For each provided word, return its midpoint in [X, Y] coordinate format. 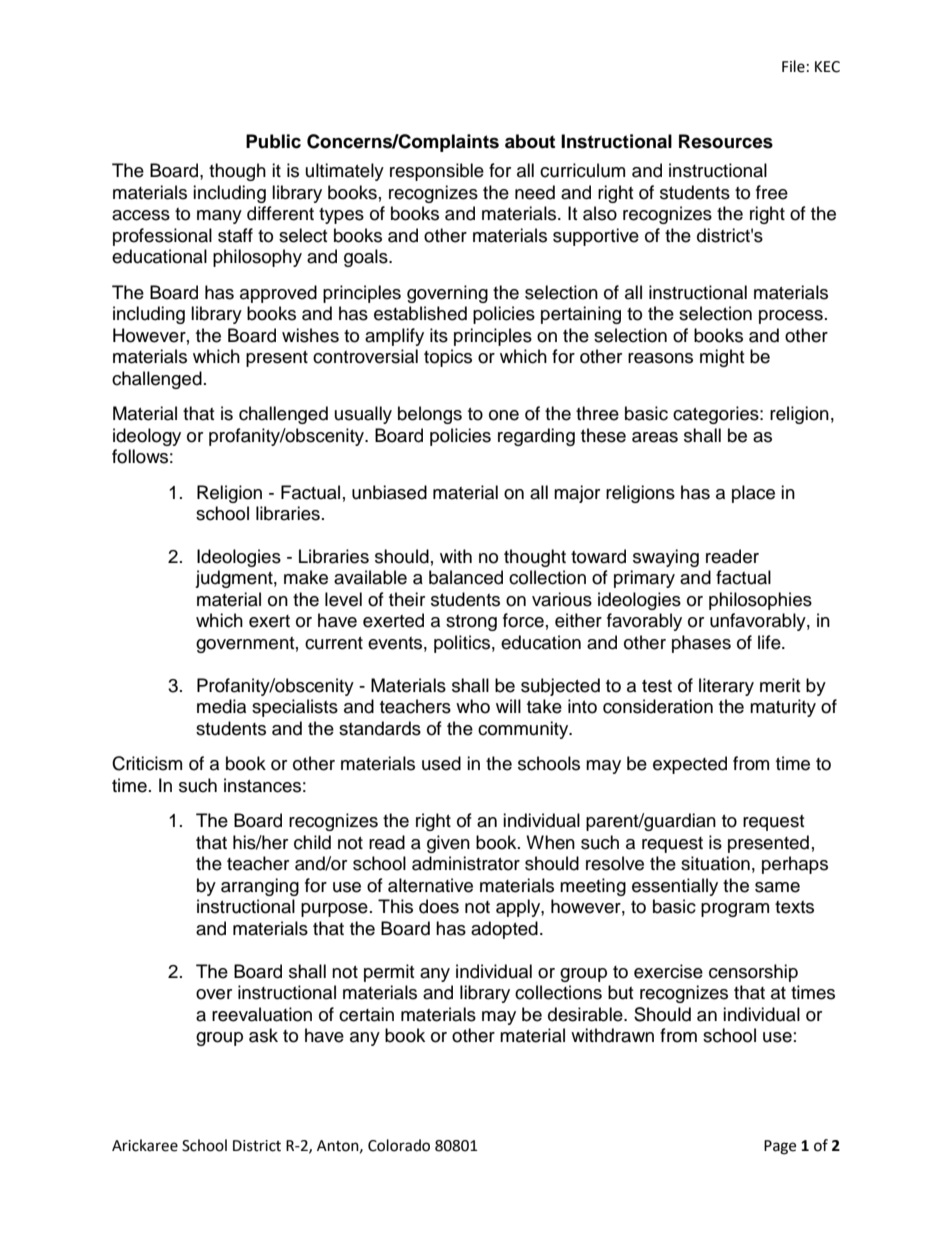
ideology [147, 437]
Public [273, 141]
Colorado [399, 1145]
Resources [726, 141]
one [504, 415]
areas [655, 437]
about [530, 141]
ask [263, 1035]
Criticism [147, 763]
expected [690, 765]
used [441, 763]
